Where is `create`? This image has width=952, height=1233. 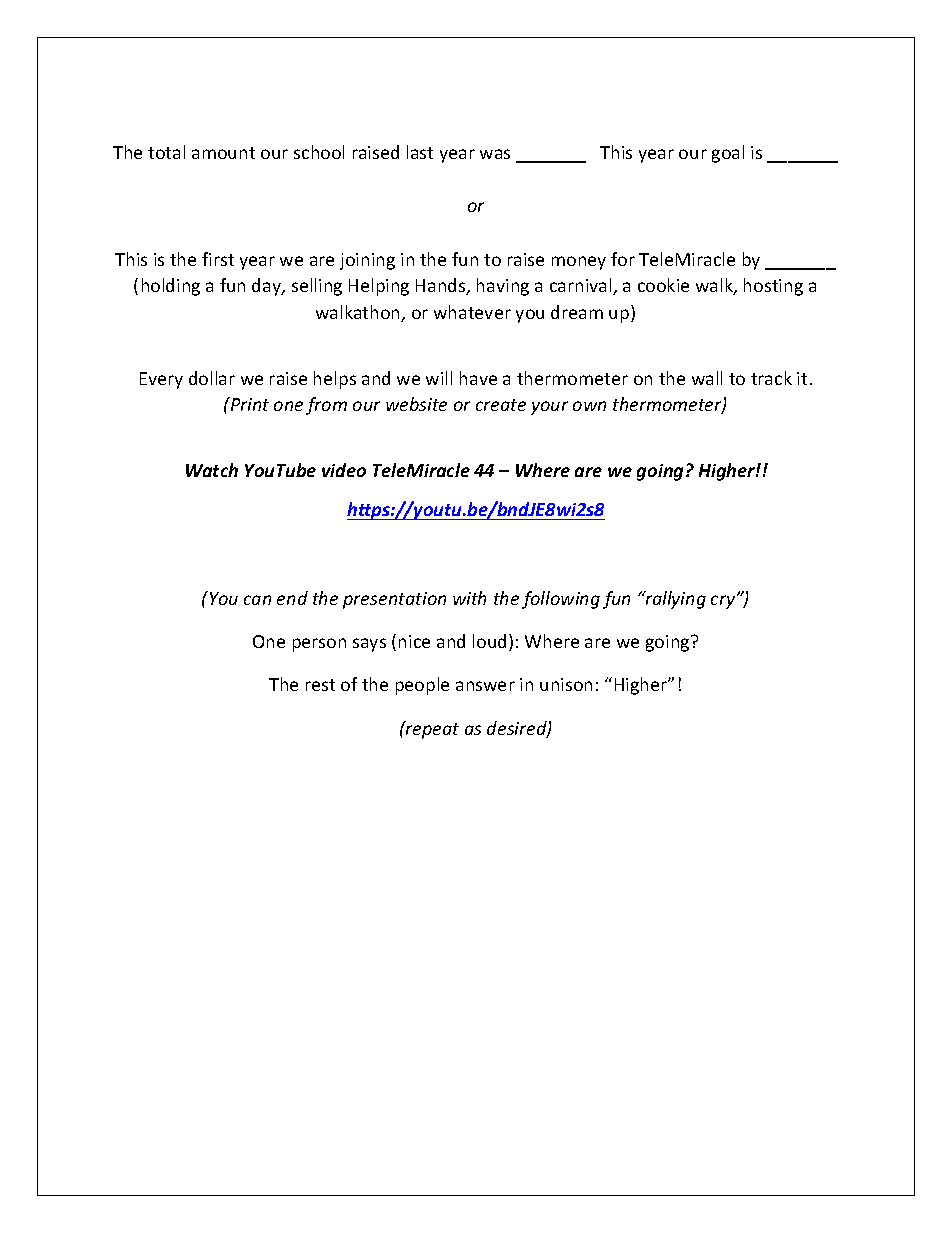 create is located at coordinates (501, 405).
